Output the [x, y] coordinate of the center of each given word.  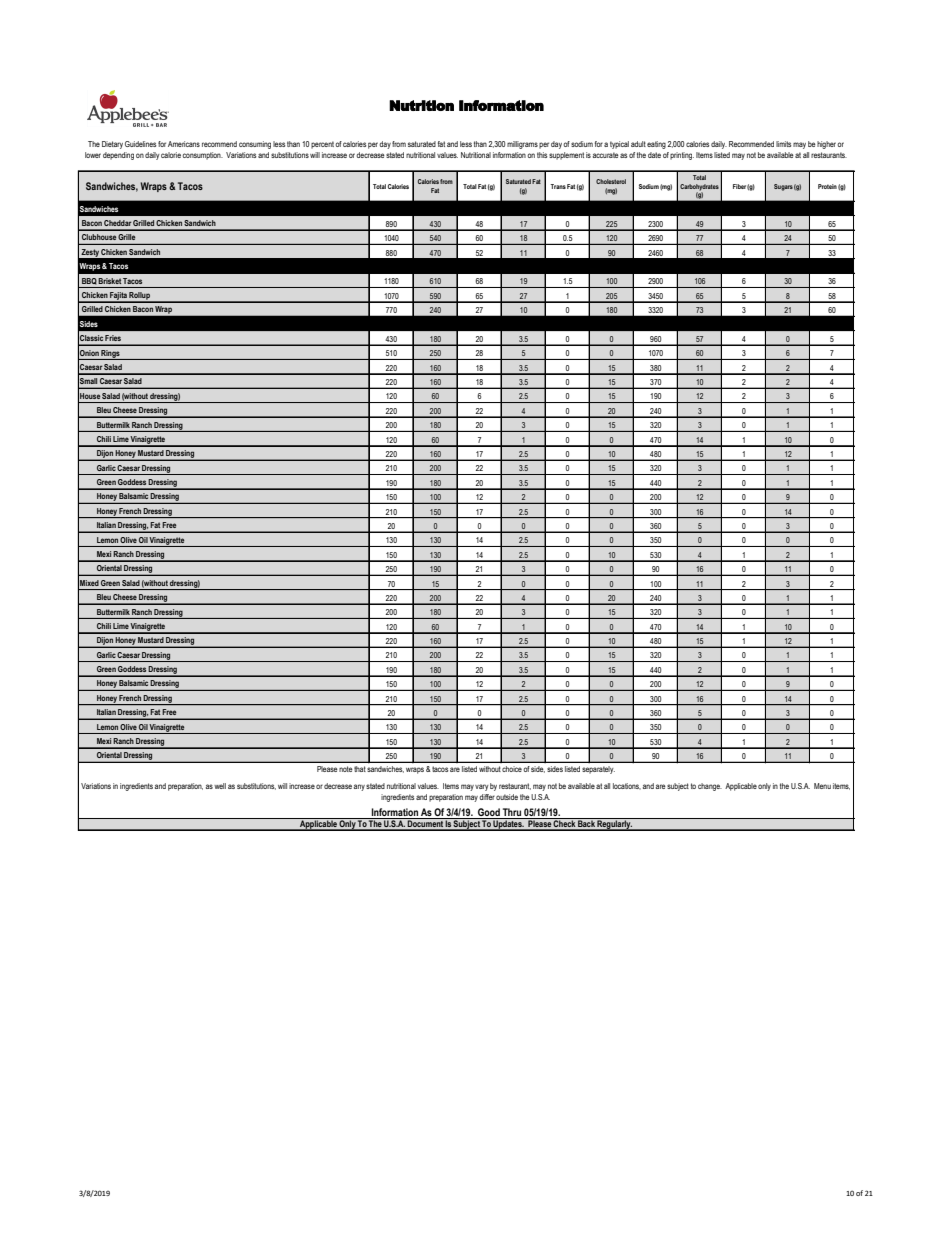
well [220, 786]
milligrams [522, 145]
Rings [111, 355]
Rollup [140, 297]
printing [682, 156]
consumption [203, 156]
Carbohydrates [699, 188]
